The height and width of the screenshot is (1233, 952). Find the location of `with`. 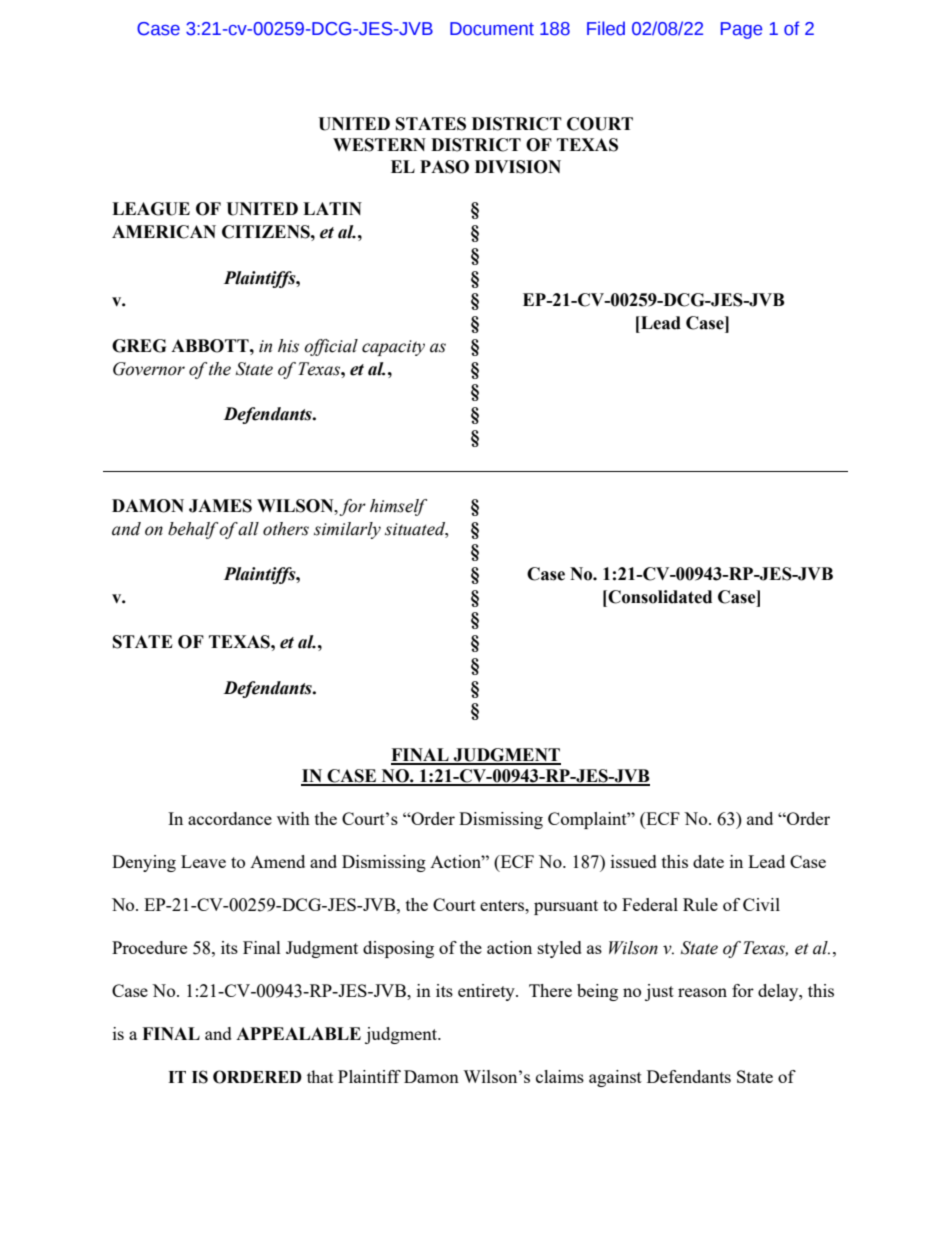

with is located at coordinates (293, 818).
